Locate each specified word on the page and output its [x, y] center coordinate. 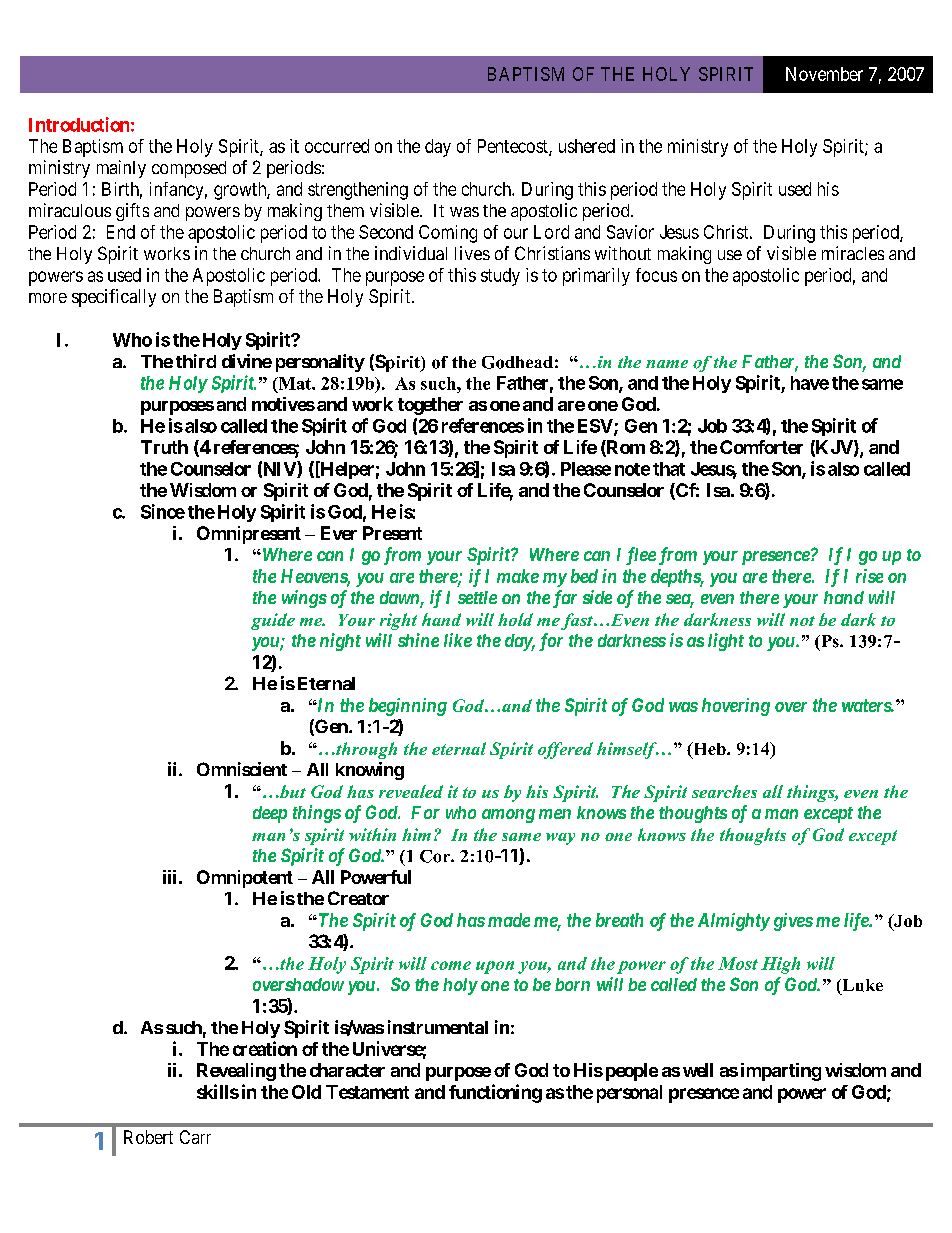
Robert [148, 1137]
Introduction [79, 124]
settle [477, 597]
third [196, 361]
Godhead [517, 362]
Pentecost [514, 147]
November [824, 74]
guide [273, 621]
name [667, 364]
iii [169, 877]
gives [793, 922]
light [726, 642]
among [508, 816]
